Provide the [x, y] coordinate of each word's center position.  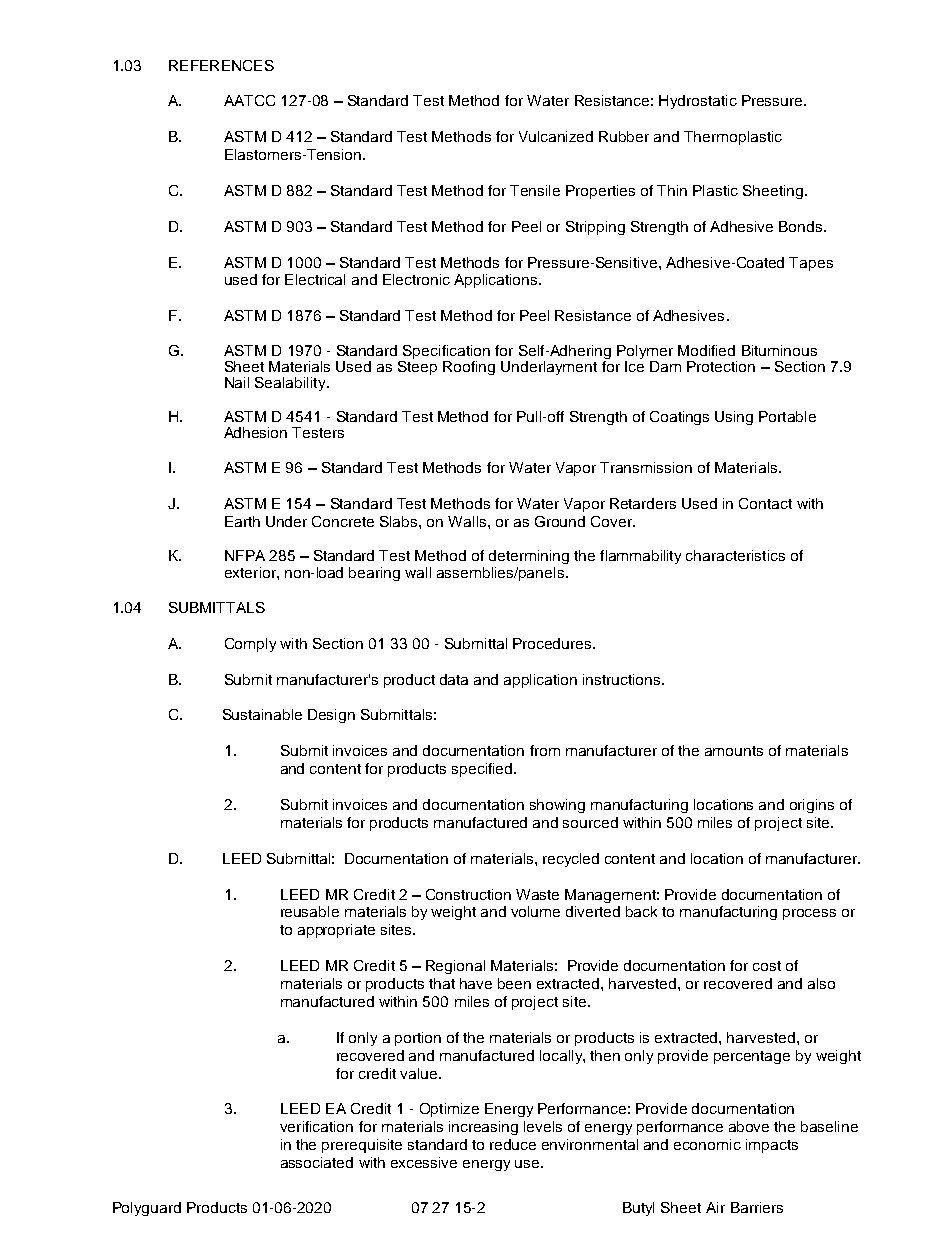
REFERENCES [221, 65]
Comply [250, 645]
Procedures [553, 643]
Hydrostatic [698, 102]
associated [317, 1162]
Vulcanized [556, 136]
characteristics [735, 555]
